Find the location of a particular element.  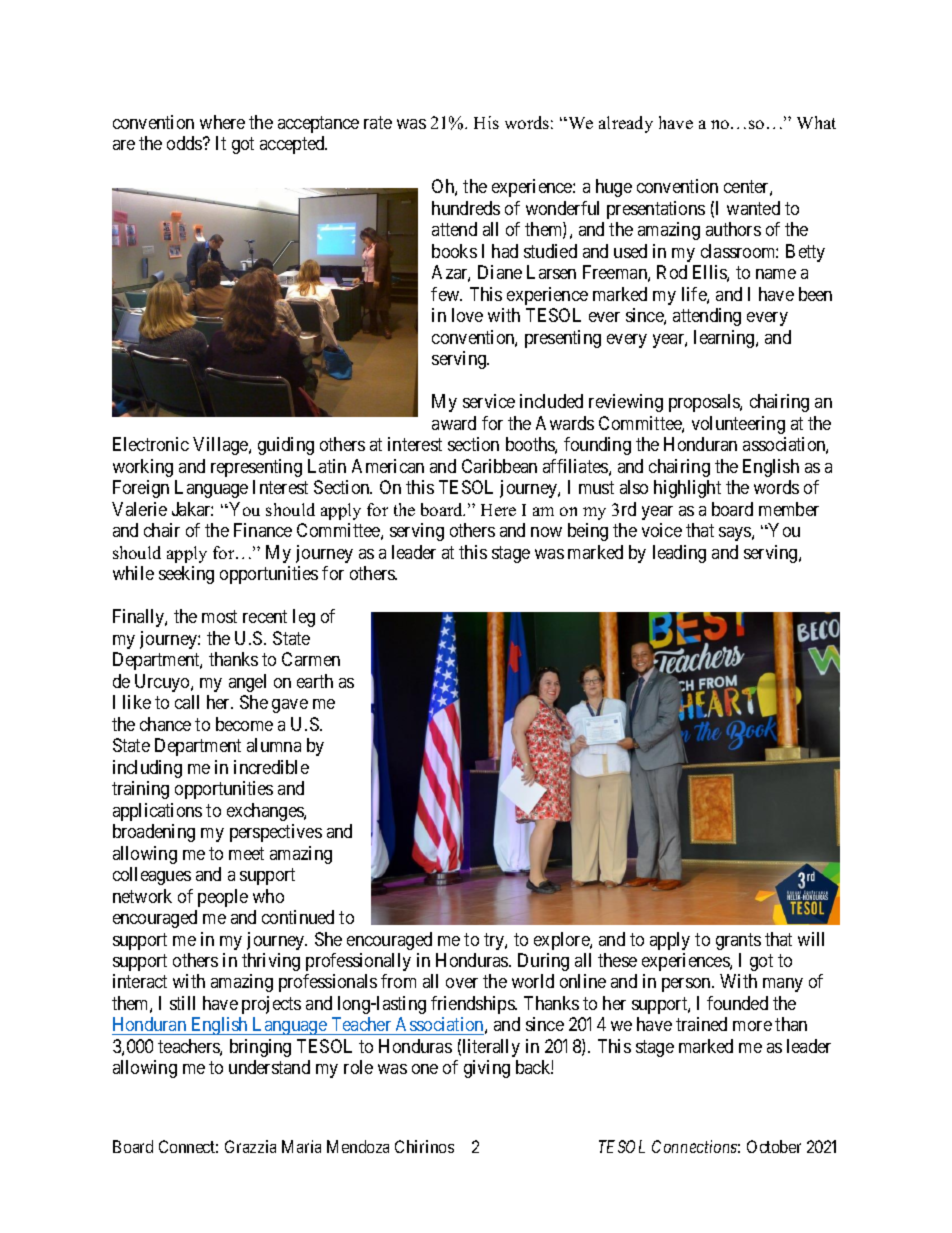

Village is located at coordinates (221, 446).
